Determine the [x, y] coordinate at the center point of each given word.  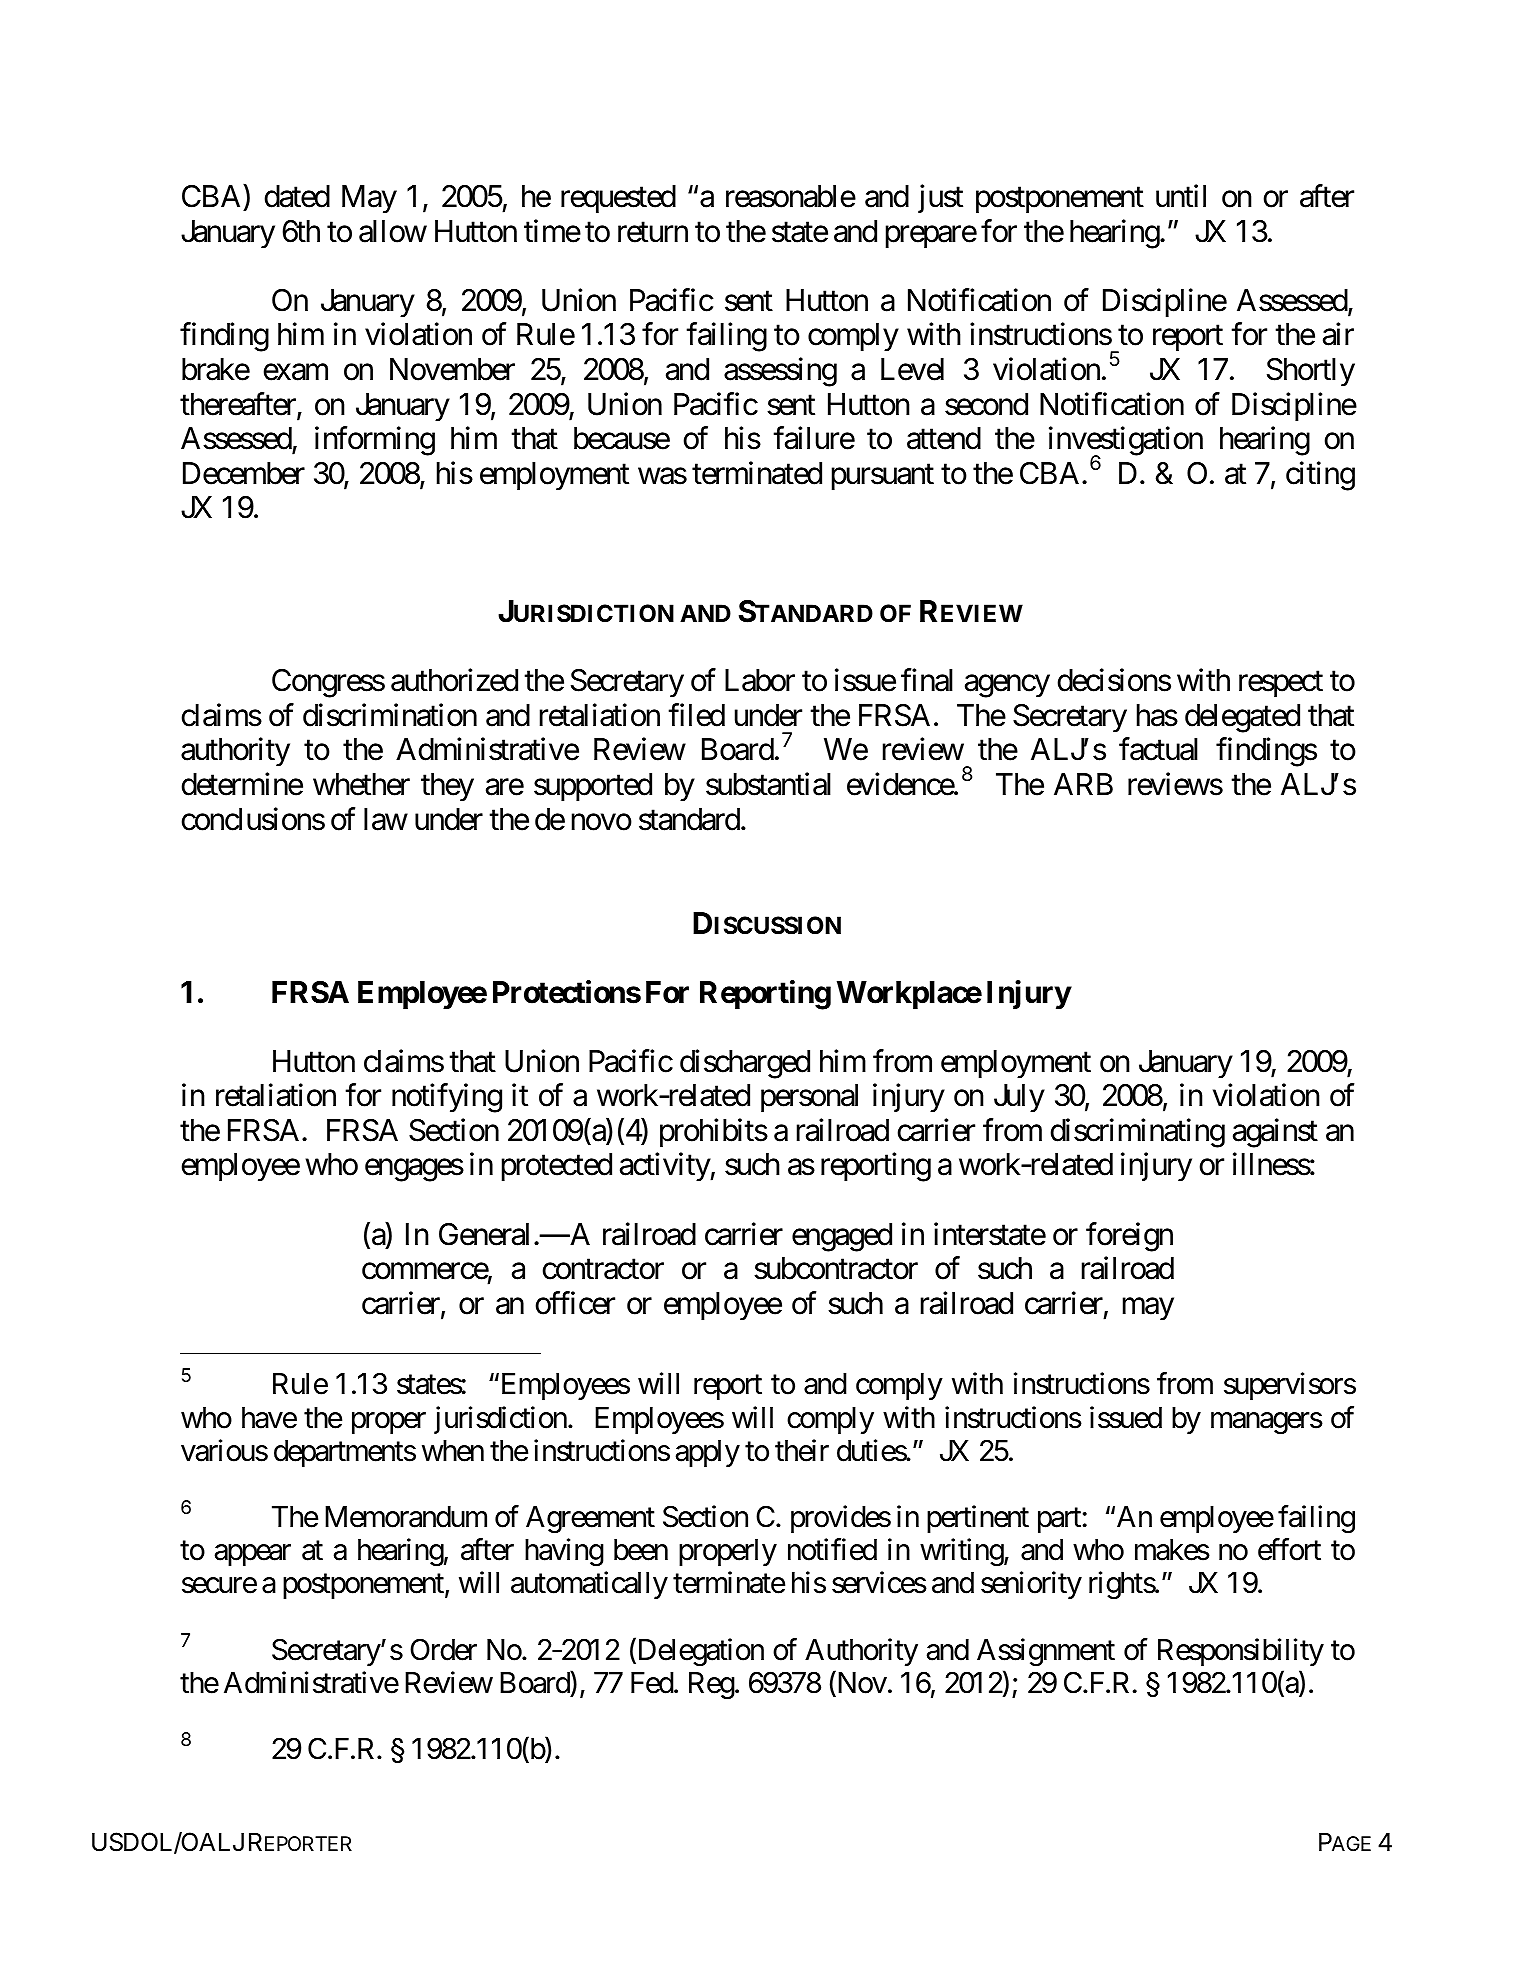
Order [443, 1649]
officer [575, 1303]
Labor [760, 680]
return [653, 232]
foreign [1129, 1237]
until [1181, 196]
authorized [454, 680]
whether [361, 784]
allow [393, 231]
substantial [768, 784]
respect [1281, 684]
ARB [1083, 784]
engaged [842, 1237]
